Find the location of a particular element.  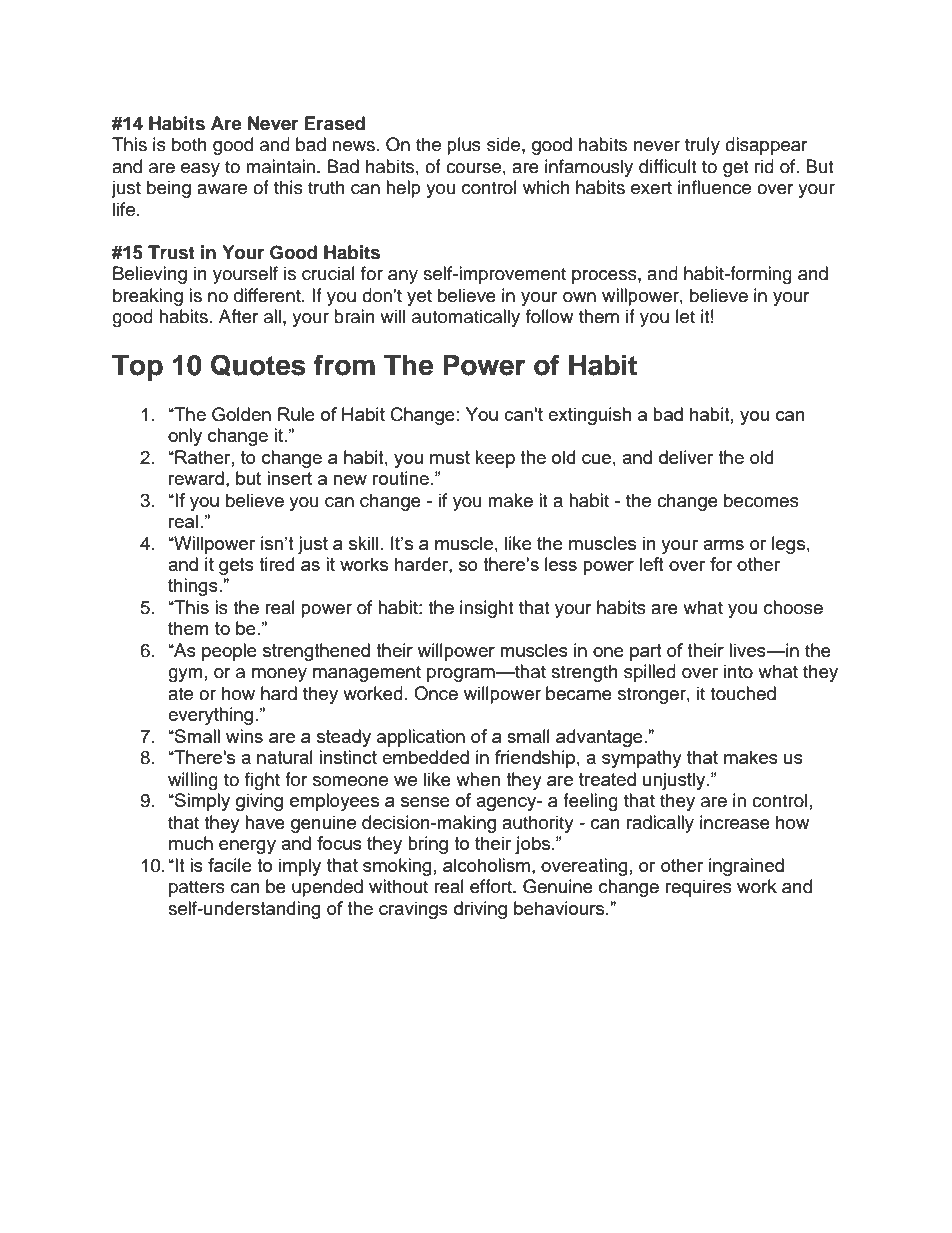

truly is located at coordinates (702, 146).
